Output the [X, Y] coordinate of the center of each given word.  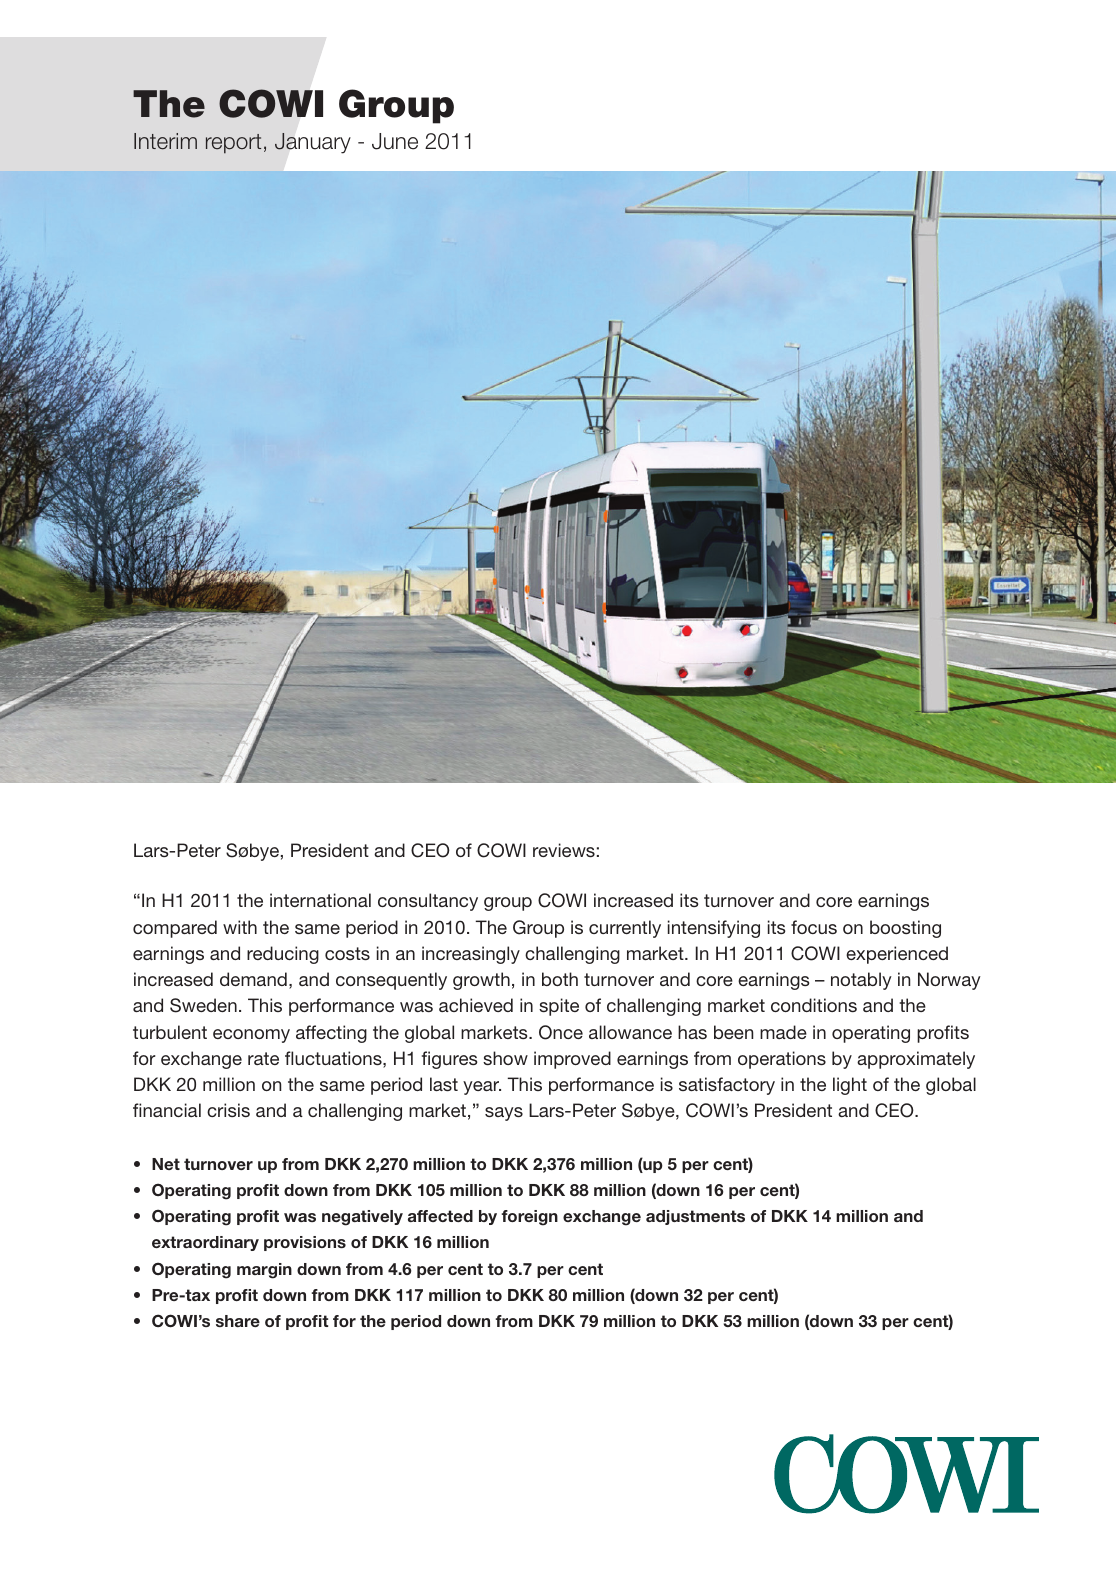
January [313, 143]
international [320, 900]
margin [264, 1271]
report [233, 144]
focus [814, 927]
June [395, 141]
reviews [564, 850]
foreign [529, 1218]
